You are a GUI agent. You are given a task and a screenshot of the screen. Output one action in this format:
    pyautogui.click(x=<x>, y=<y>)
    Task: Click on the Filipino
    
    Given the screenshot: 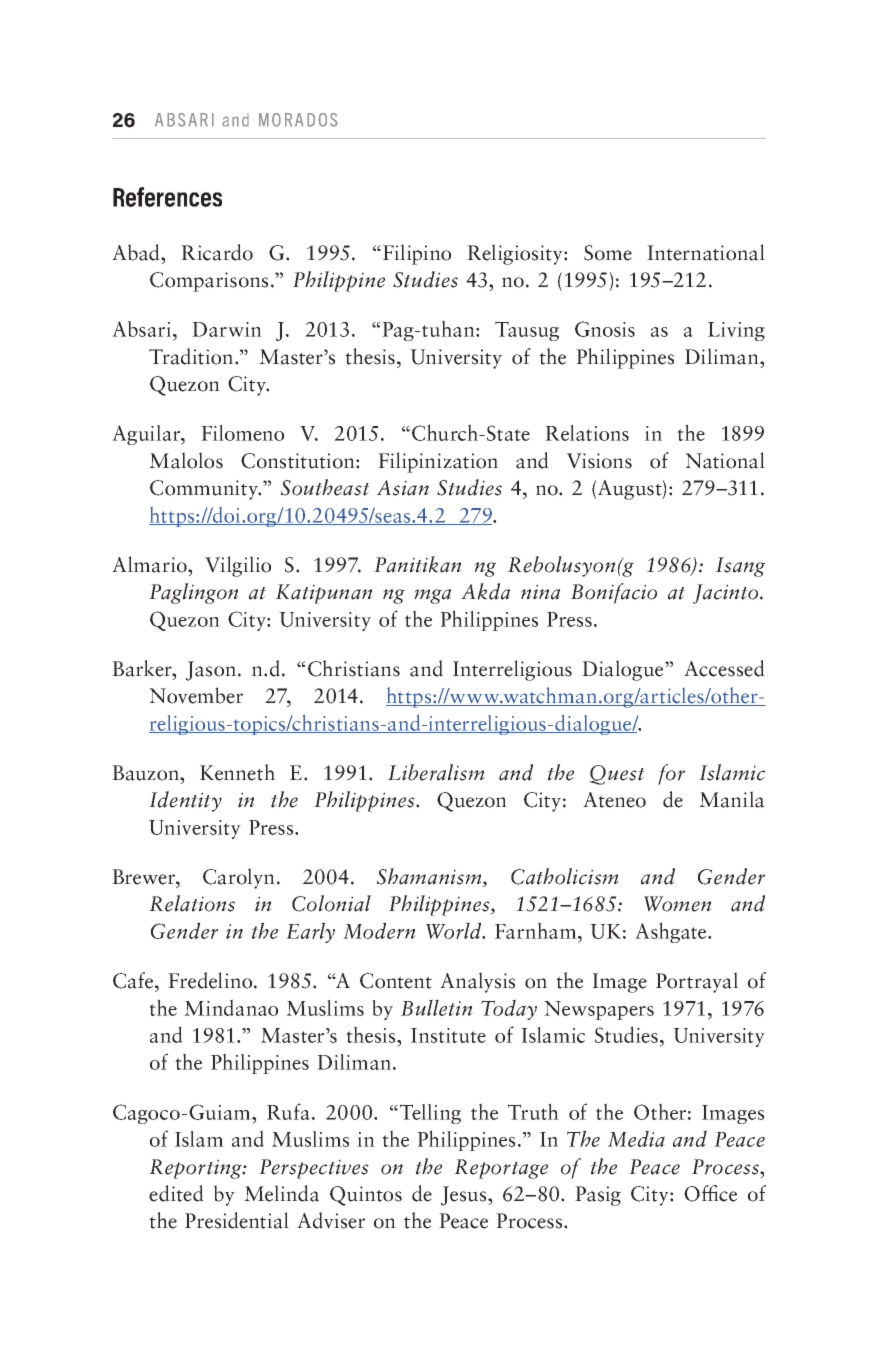 What is the action you would take?
    pyautogui.click(x=417, y=254)
